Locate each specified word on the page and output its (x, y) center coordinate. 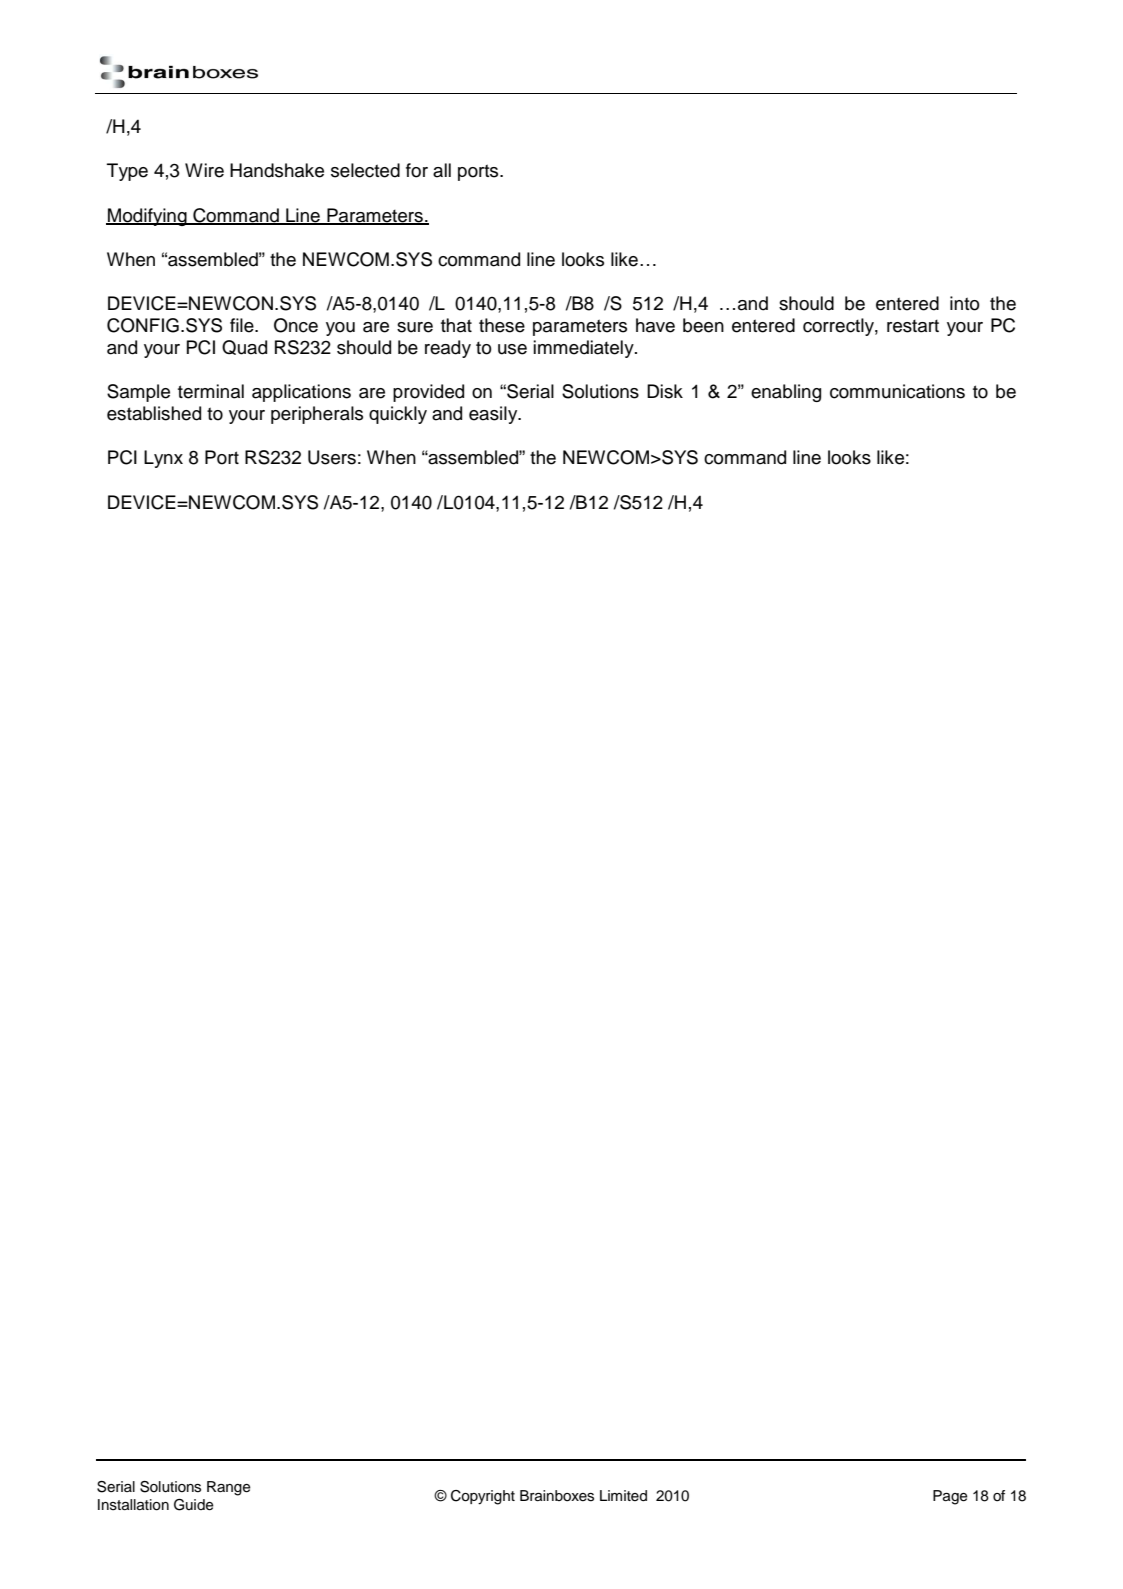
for (417, 170)
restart (913, 326)
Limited (623, 1496)
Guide (194, 1505)
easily (494, 415)
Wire (204, 170)
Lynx (163, 459)
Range (229, 1488)
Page (950, 1497)
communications (897, 391)
